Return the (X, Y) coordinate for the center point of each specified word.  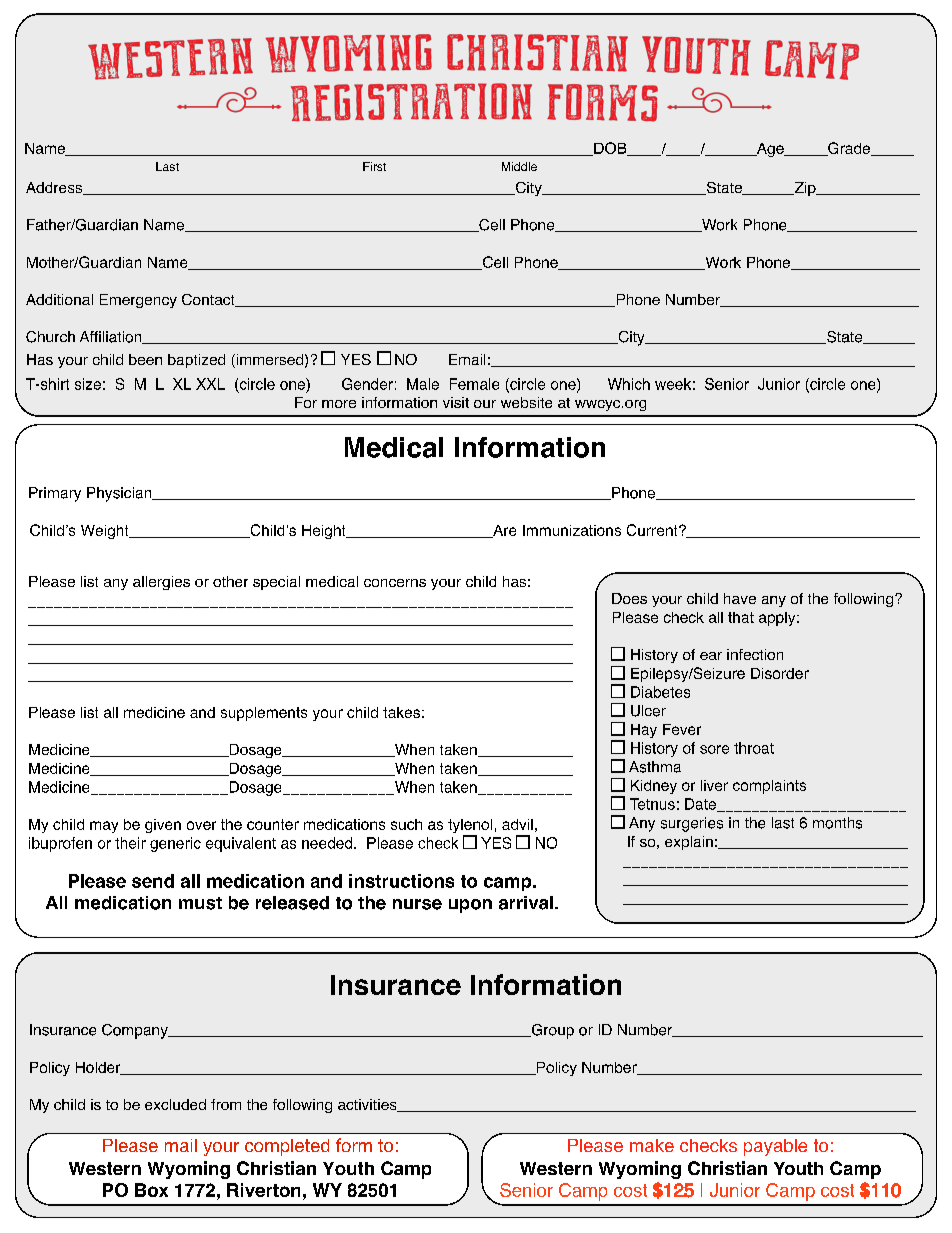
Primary (55, 494)
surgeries (692, 824)
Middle (519, 166)
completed (287, 1147)
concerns (395, 583)
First (374, 166)
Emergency (138, 301)
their (130, 843)
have (740, 598)
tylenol (470, 827)
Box (151, 1190)
